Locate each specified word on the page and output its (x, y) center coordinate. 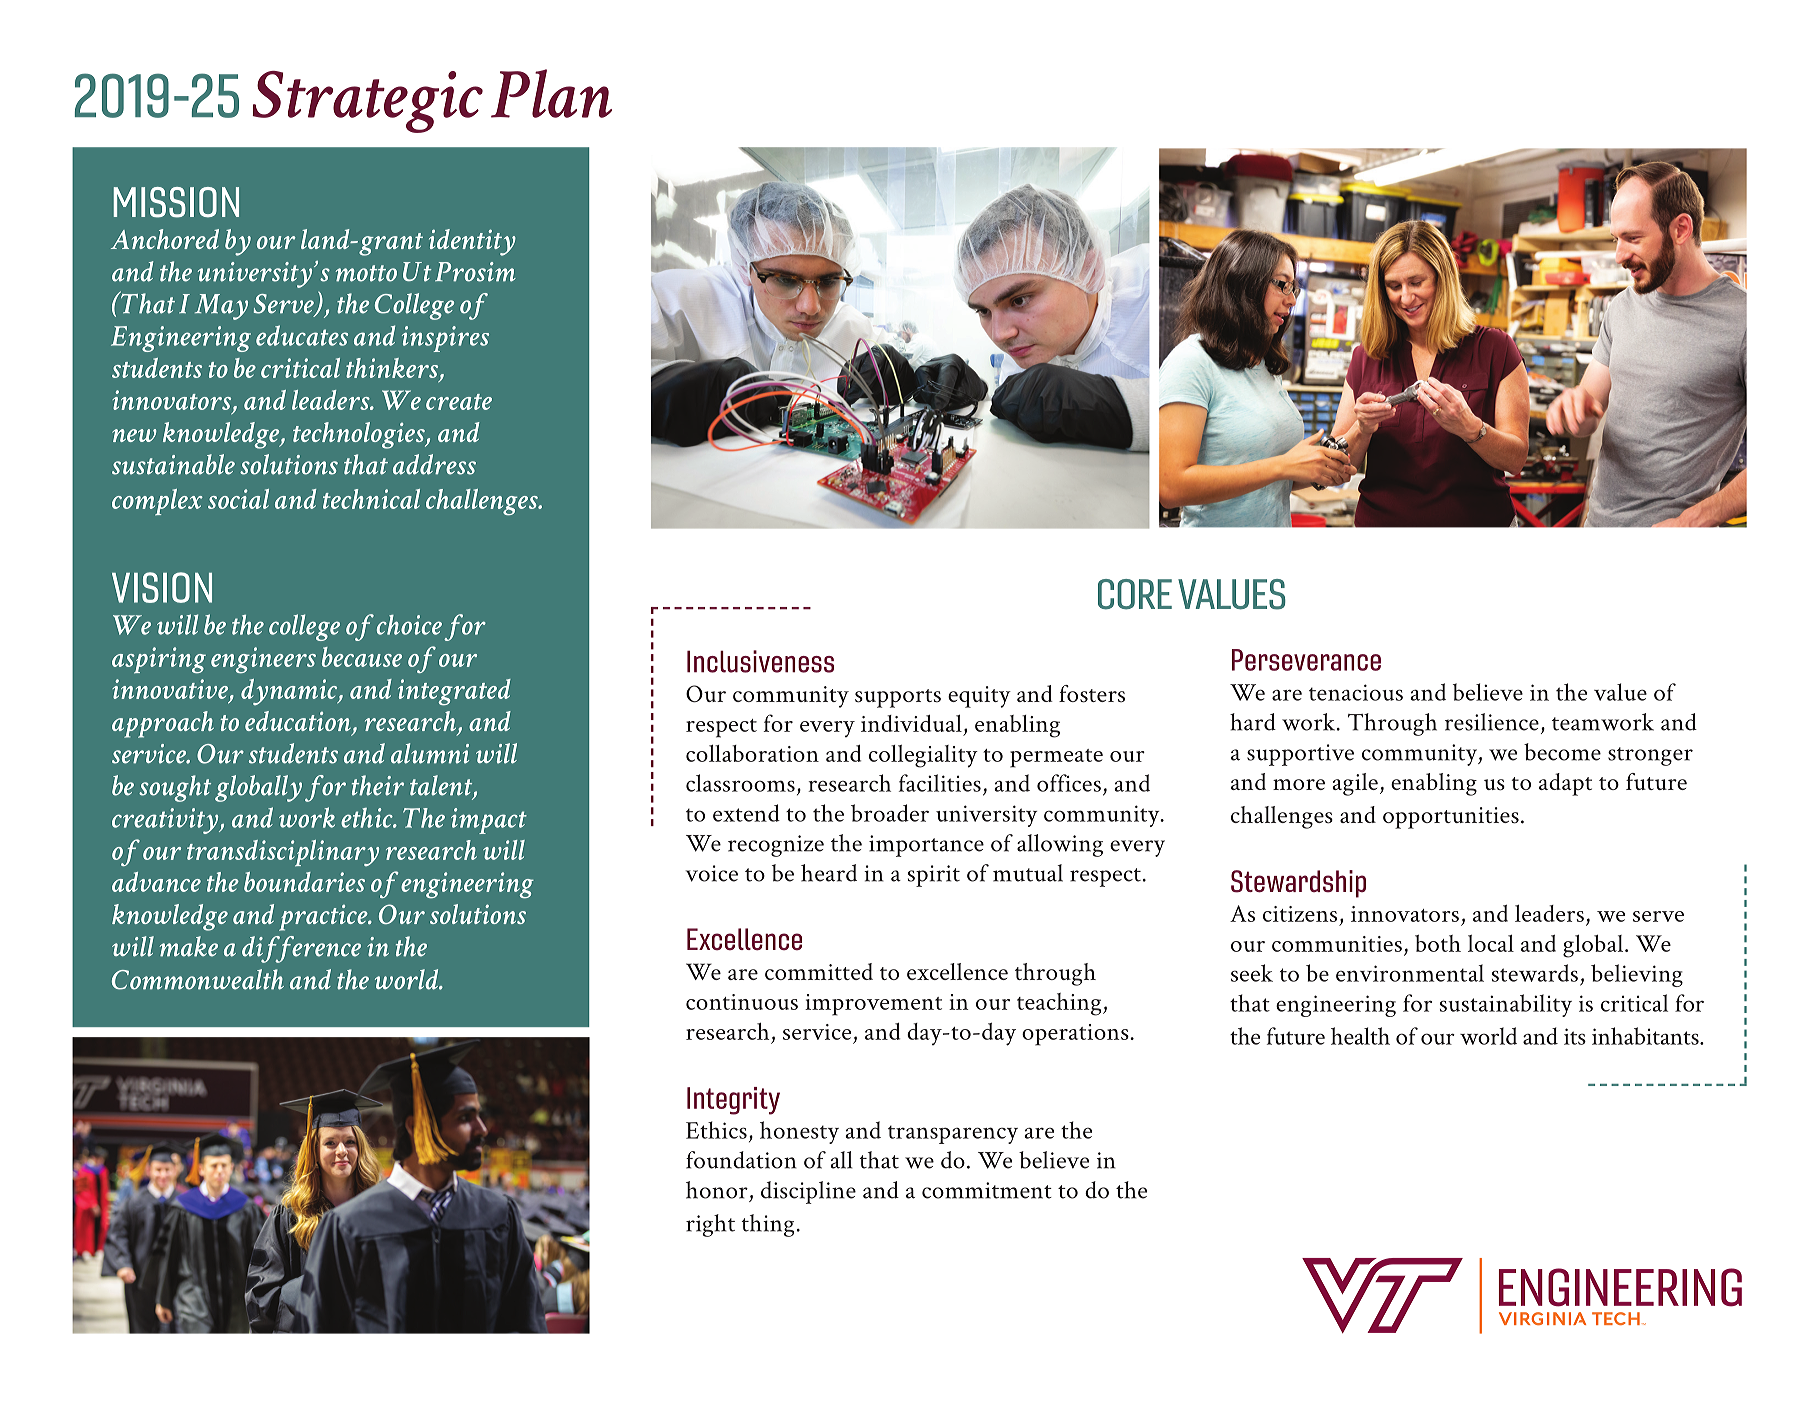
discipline (808, 1192)
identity (472, 242)
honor (717, 1190)
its (1575, 1036)
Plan (551, 93)
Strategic (367, 102)
